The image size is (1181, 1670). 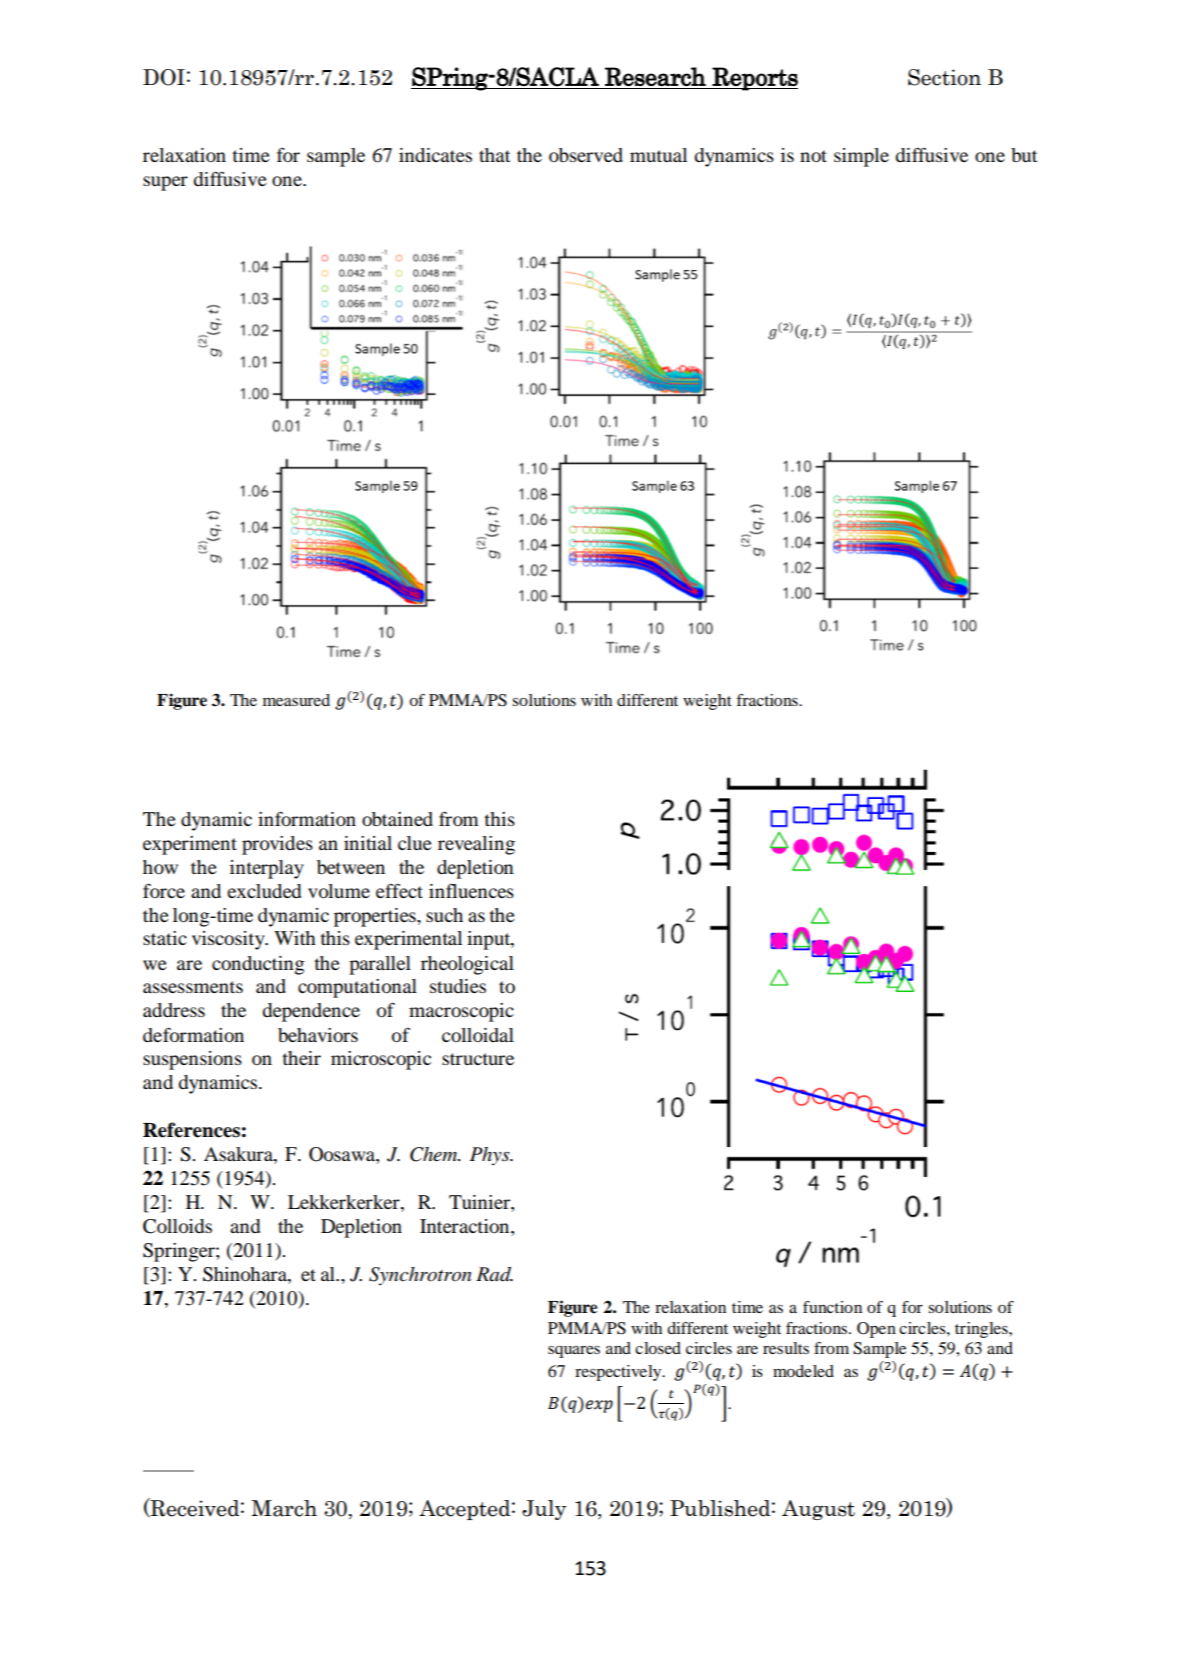 What do you see at coordinates (818, 1510) in the screenshot?
I see `August` at bounding box center [818, 1510].
